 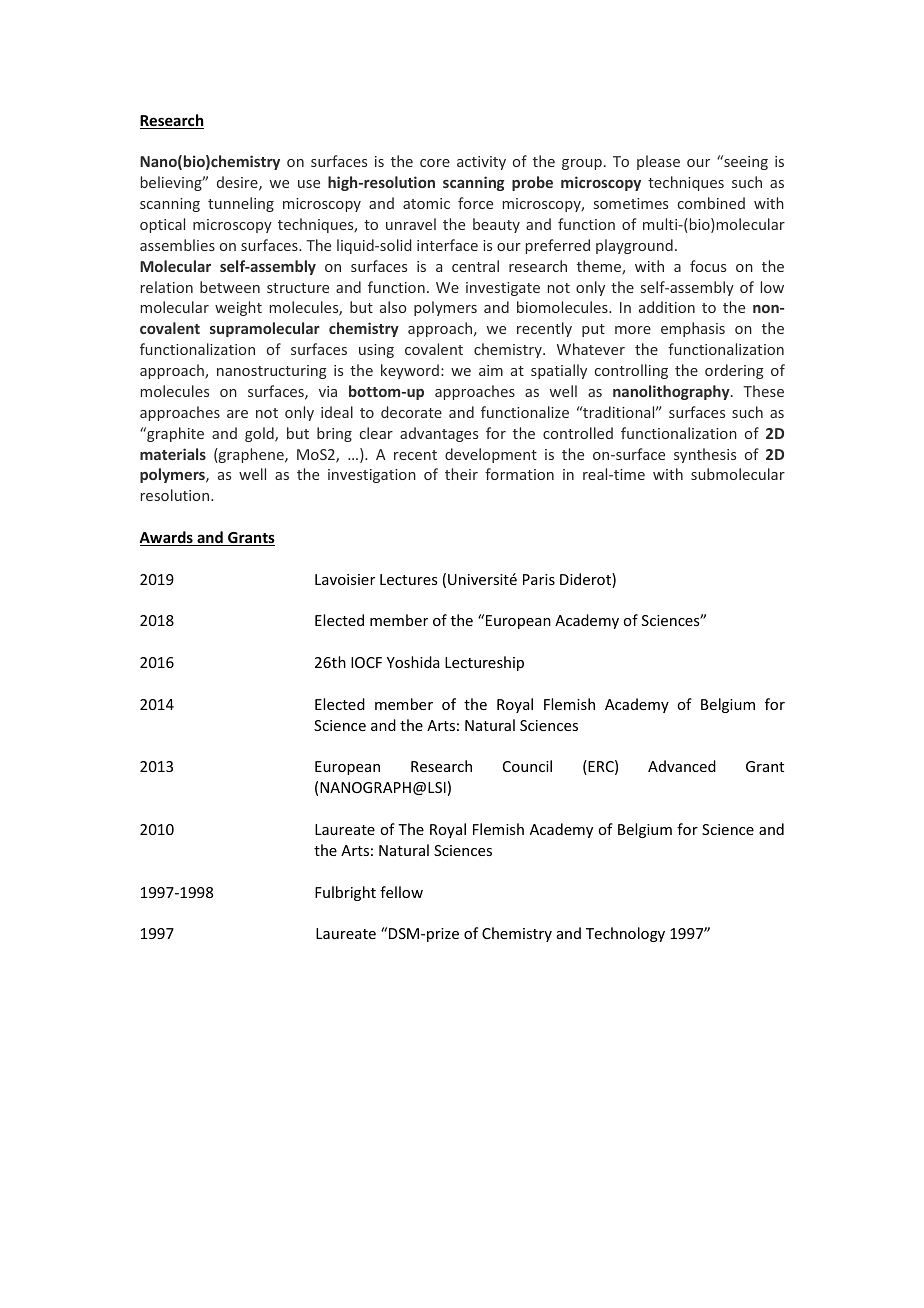 I want to click on synthesis, so click(x=705, y=455).
